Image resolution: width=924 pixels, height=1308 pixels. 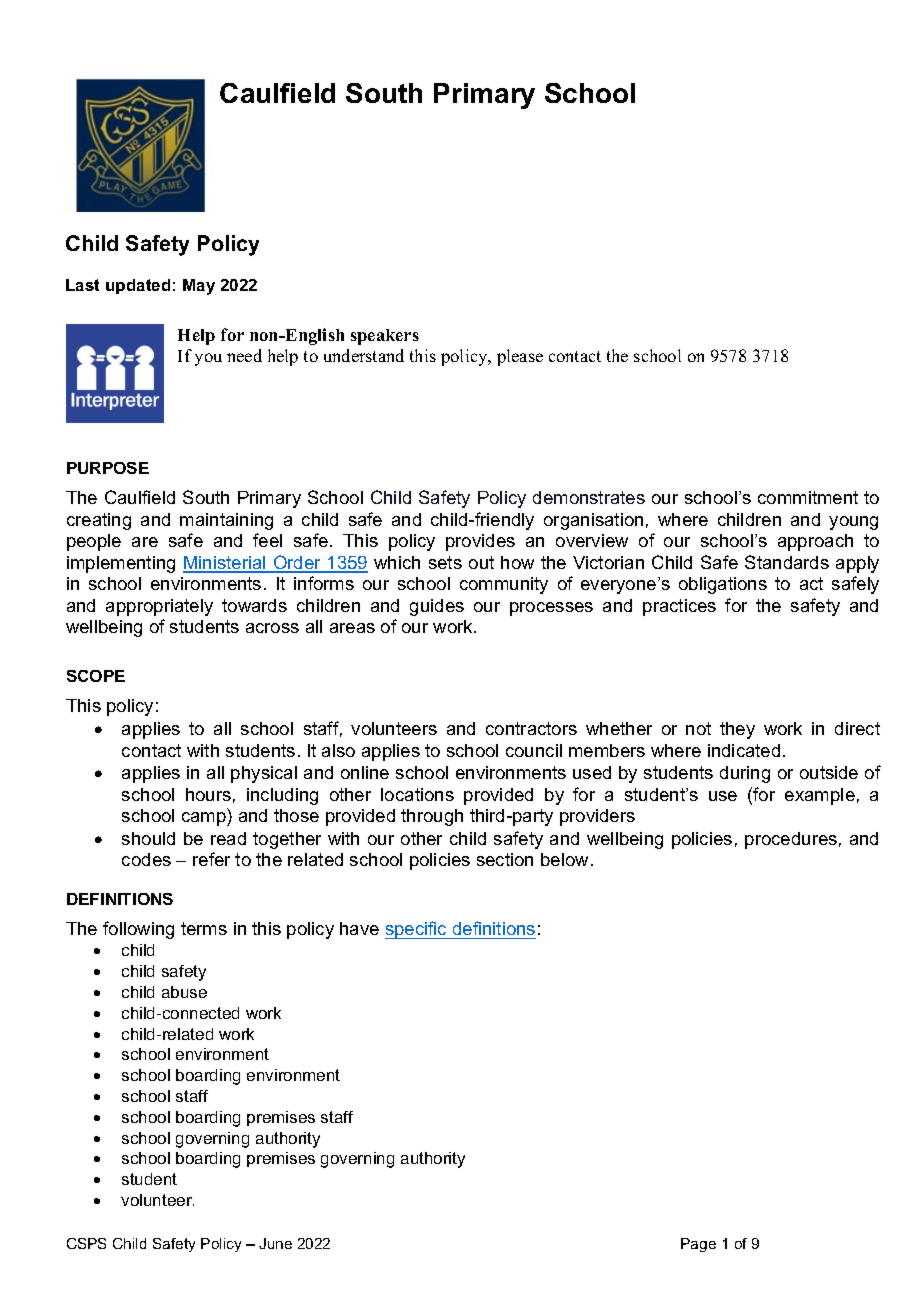 What do you see at coordinates (275, 1243) in the page?
I see `June` at bounding box center [275, 1243].
